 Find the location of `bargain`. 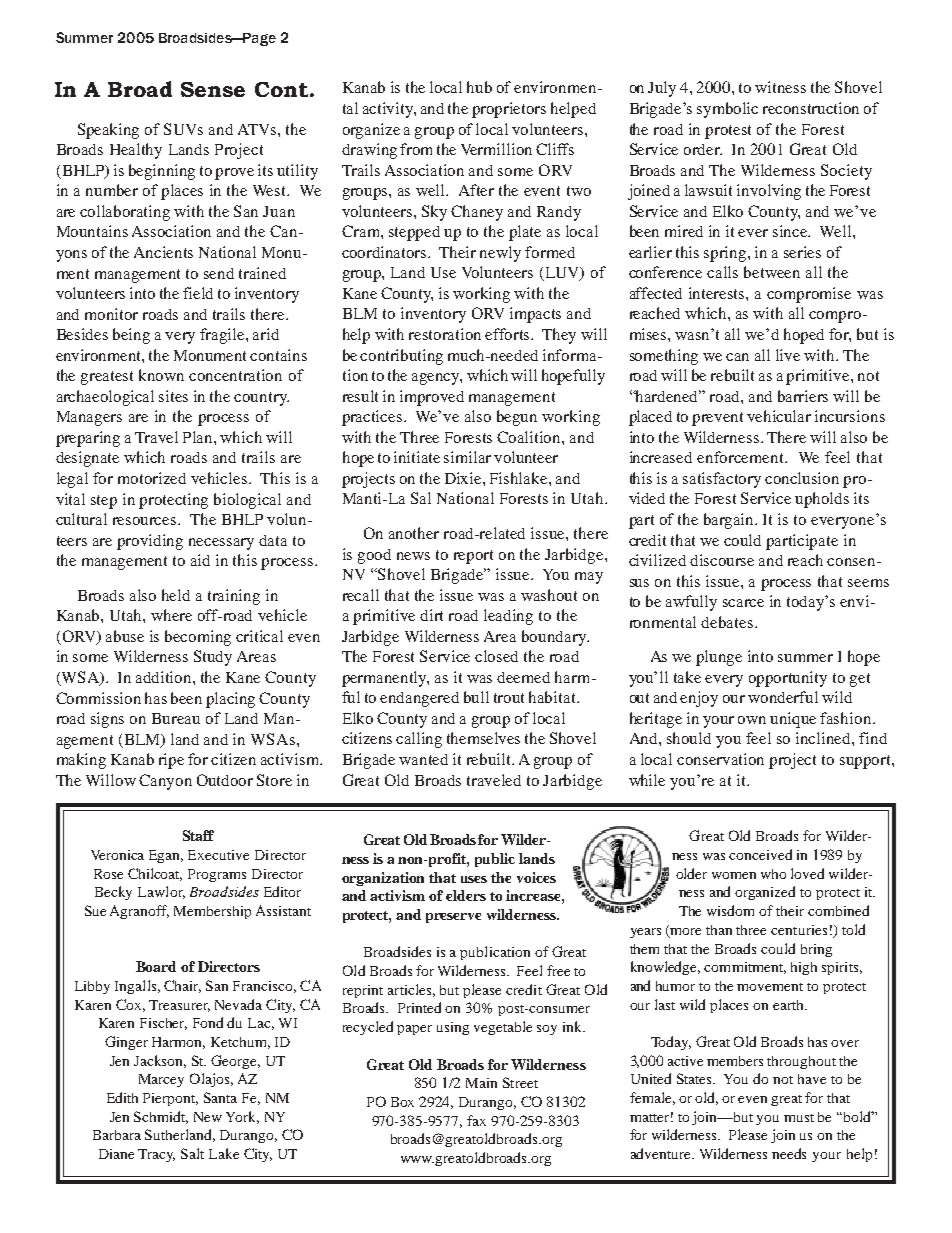

bargain is located at coordinates (730, 521).
